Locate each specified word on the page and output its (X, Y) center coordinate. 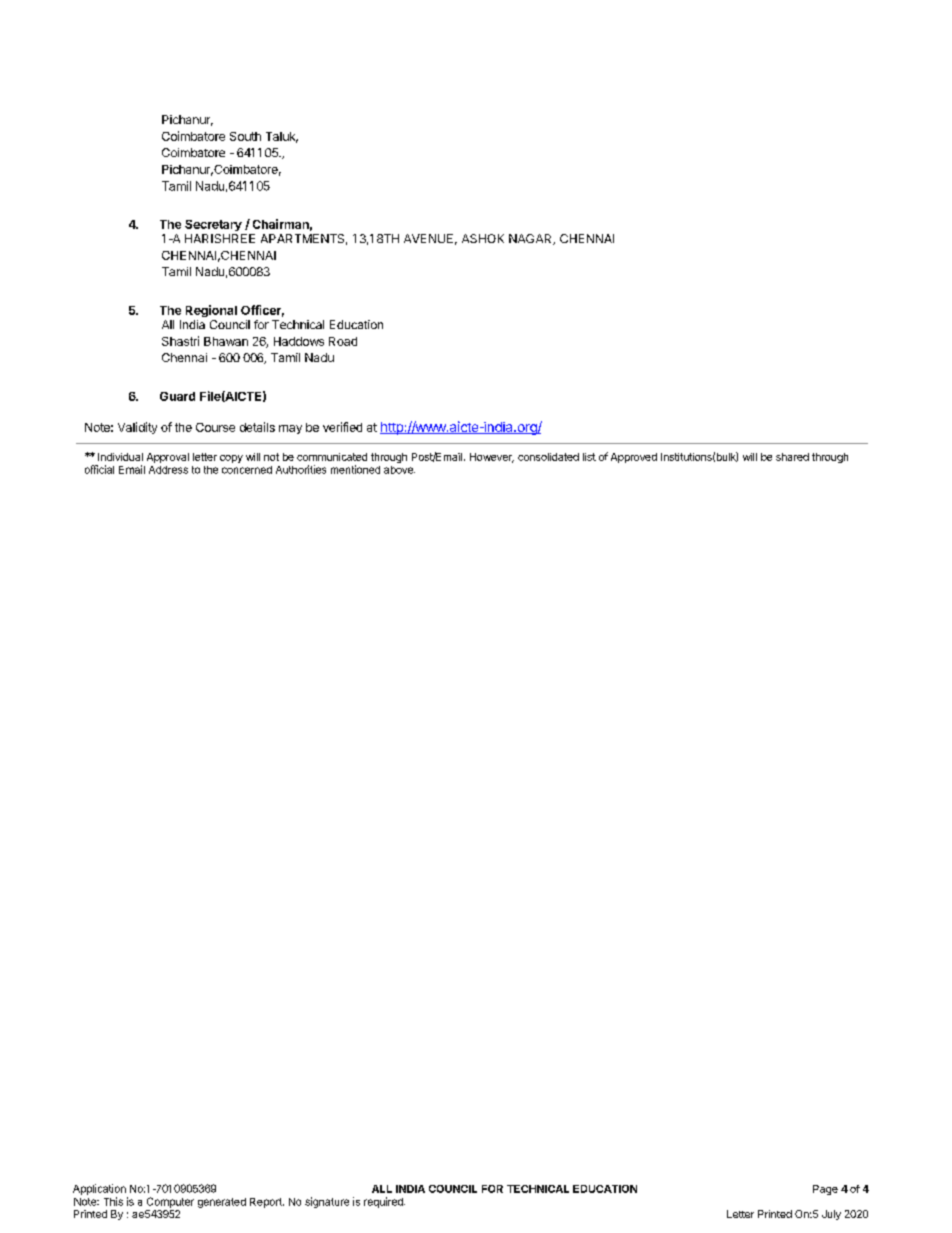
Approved (634, 458)
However (492, 458)
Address (168, 470)
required (384, 1202)
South (245, 136)
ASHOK (483, 238)
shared (792, 457)
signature (327, 1202)
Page (825, 1190)
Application (99, 1189)
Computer (170, 1202)
